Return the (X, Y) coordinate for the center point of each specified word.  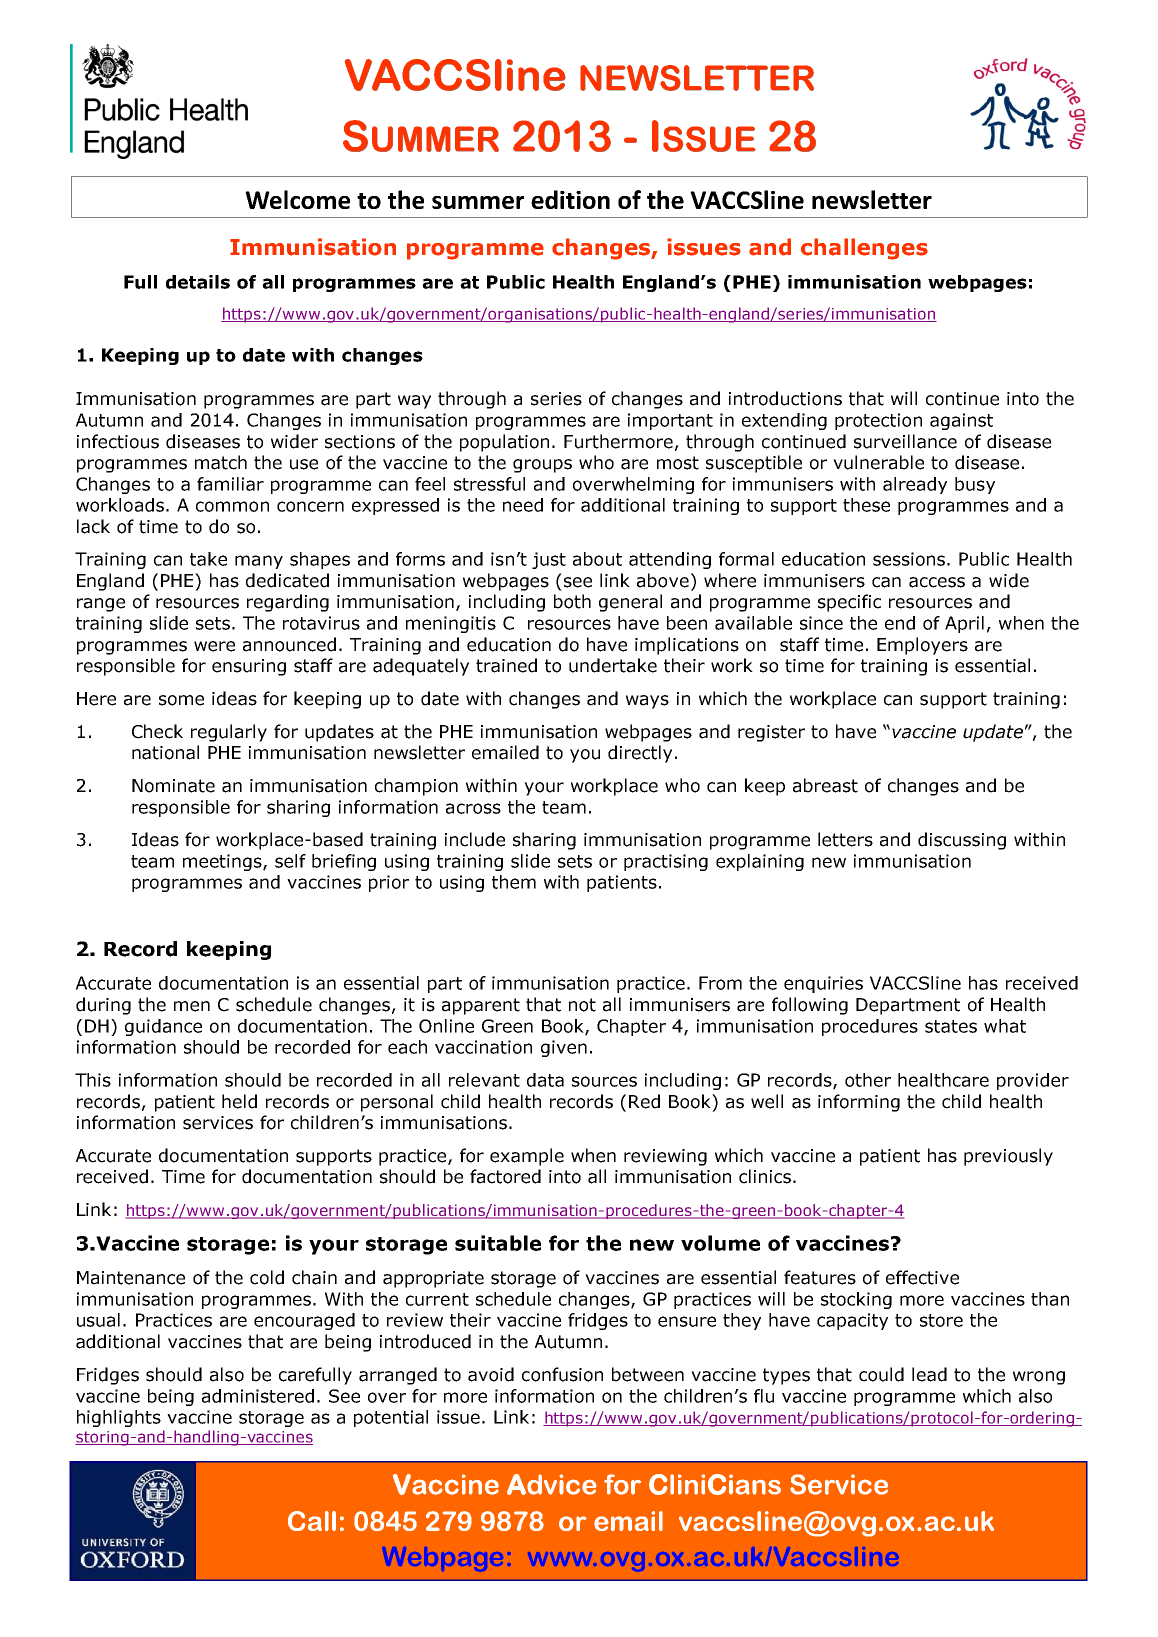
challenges (864, 249)
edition (570, 199)
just (549, 560)
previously (1008, 1157)
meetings (223, 862)
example (527, 1157)
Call (312, 1521)
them (514, 882)
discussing (962, 841)
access (937, 582)
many (259, 562)
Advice (552, 1484)
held (239, 1101)
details (198, 282)
